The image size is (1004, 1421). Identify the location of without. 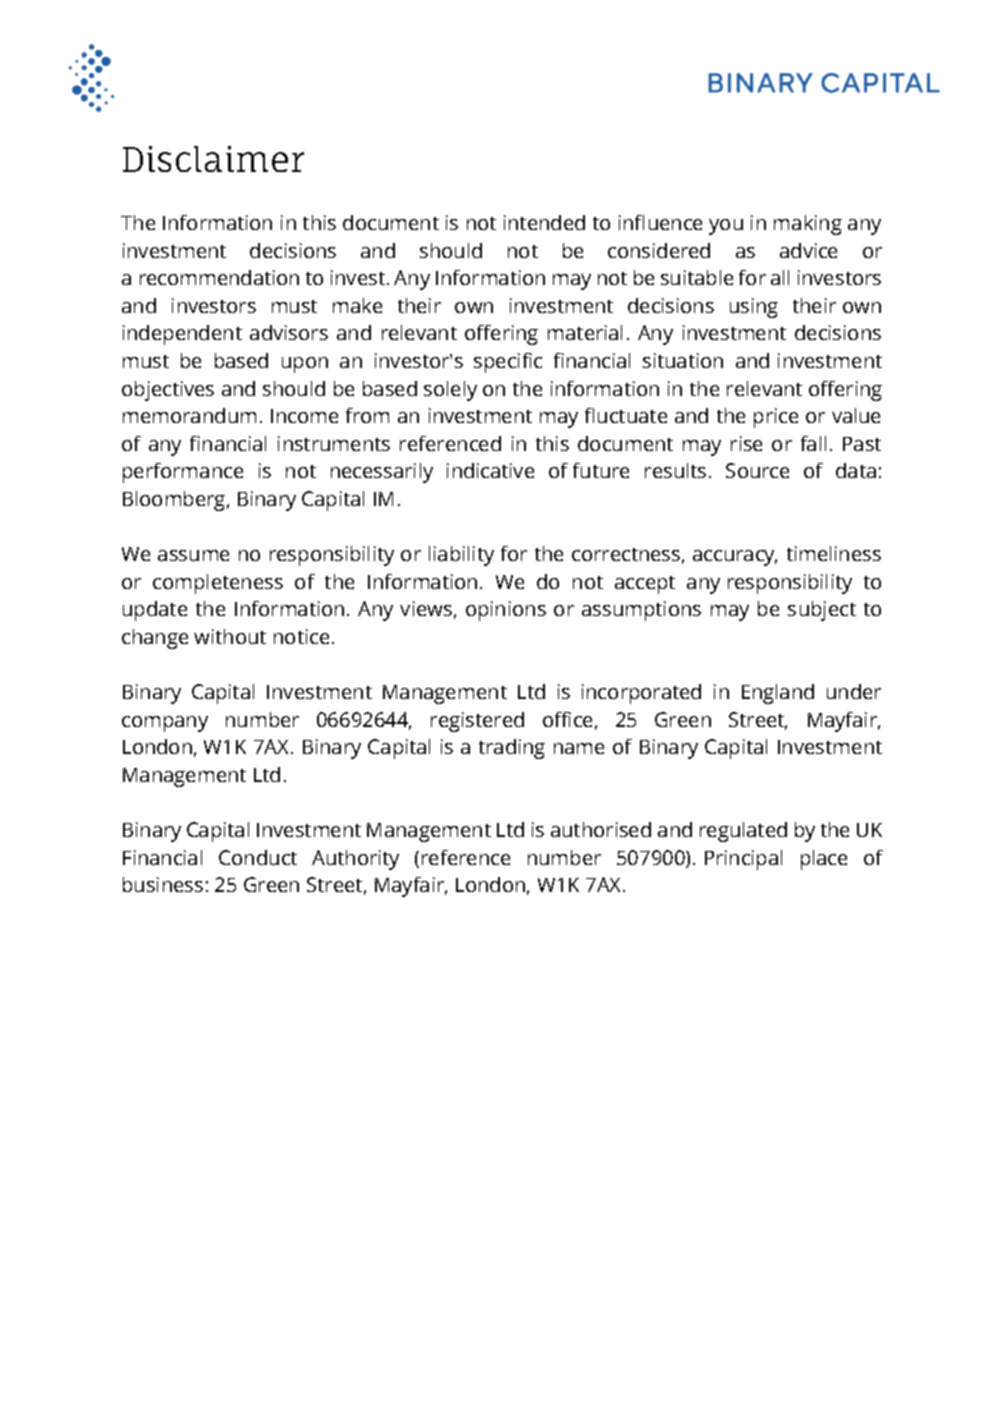
(230, 636).
